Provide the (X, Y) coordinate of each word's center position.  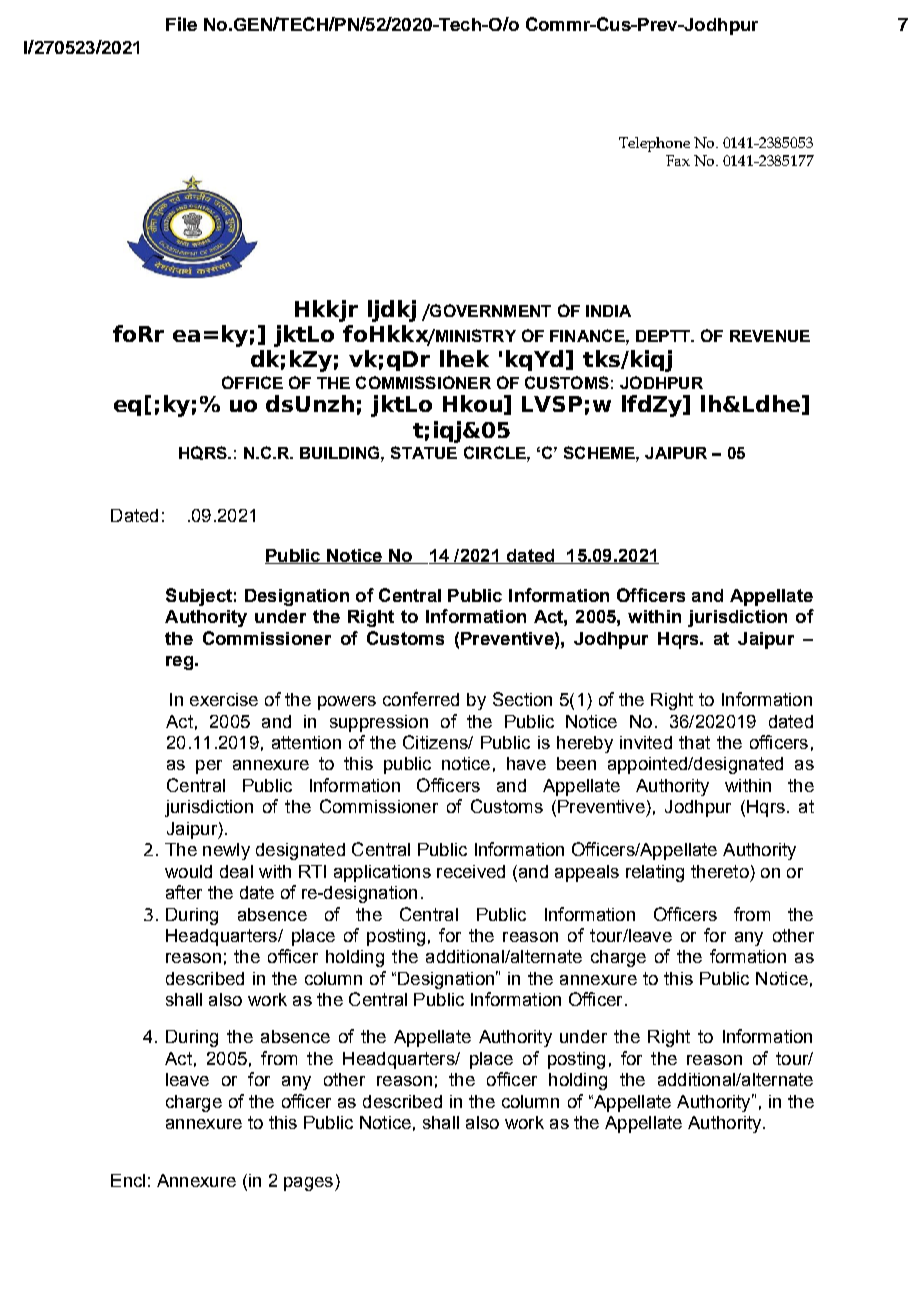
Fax (678, 160)
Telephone (654, 144)
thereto (720, 871)
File (181, 24)
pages (310, 1184)
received (471, 871)
